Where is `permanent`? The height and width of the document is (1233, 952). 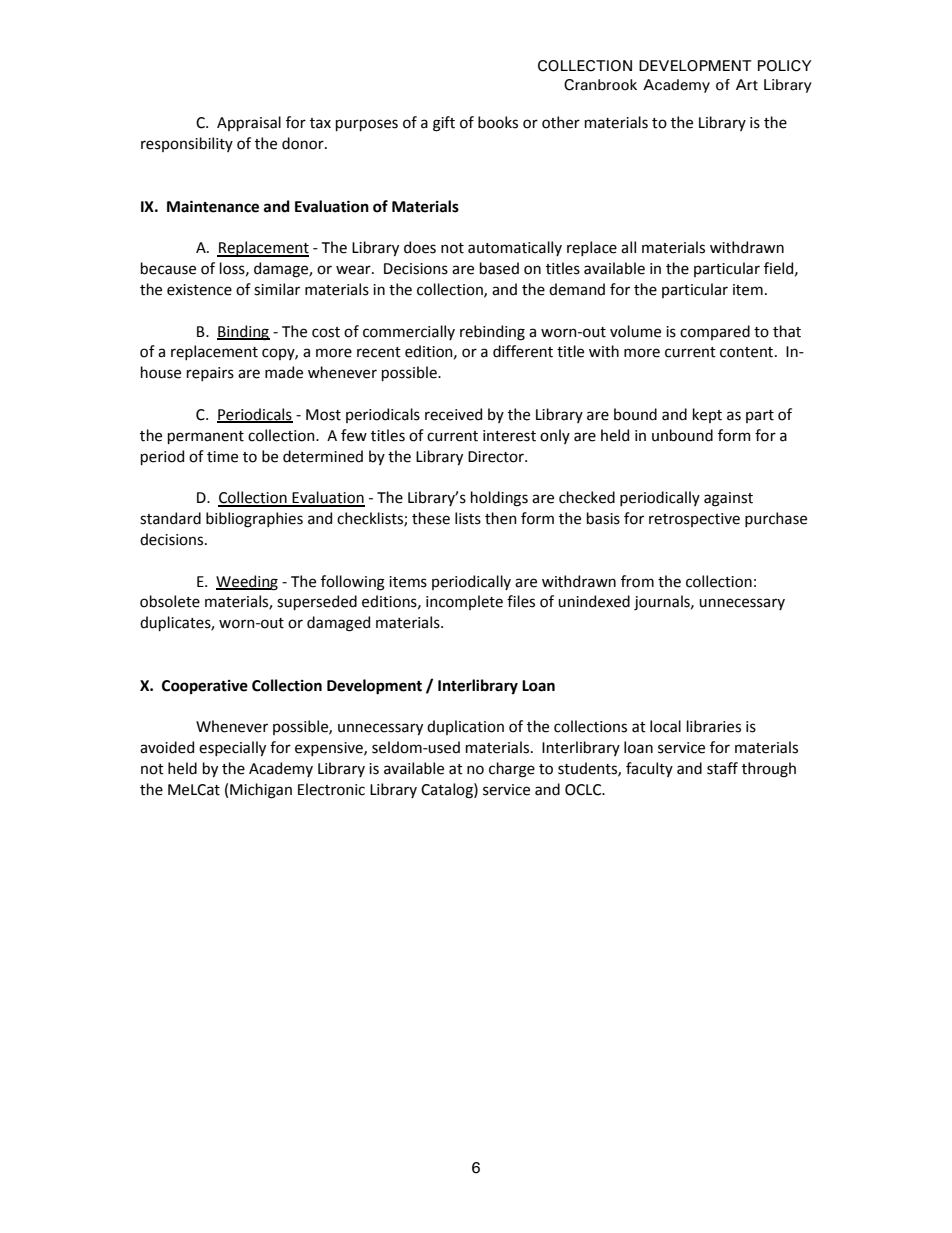 permanent is located at coordinates (206, 437).
